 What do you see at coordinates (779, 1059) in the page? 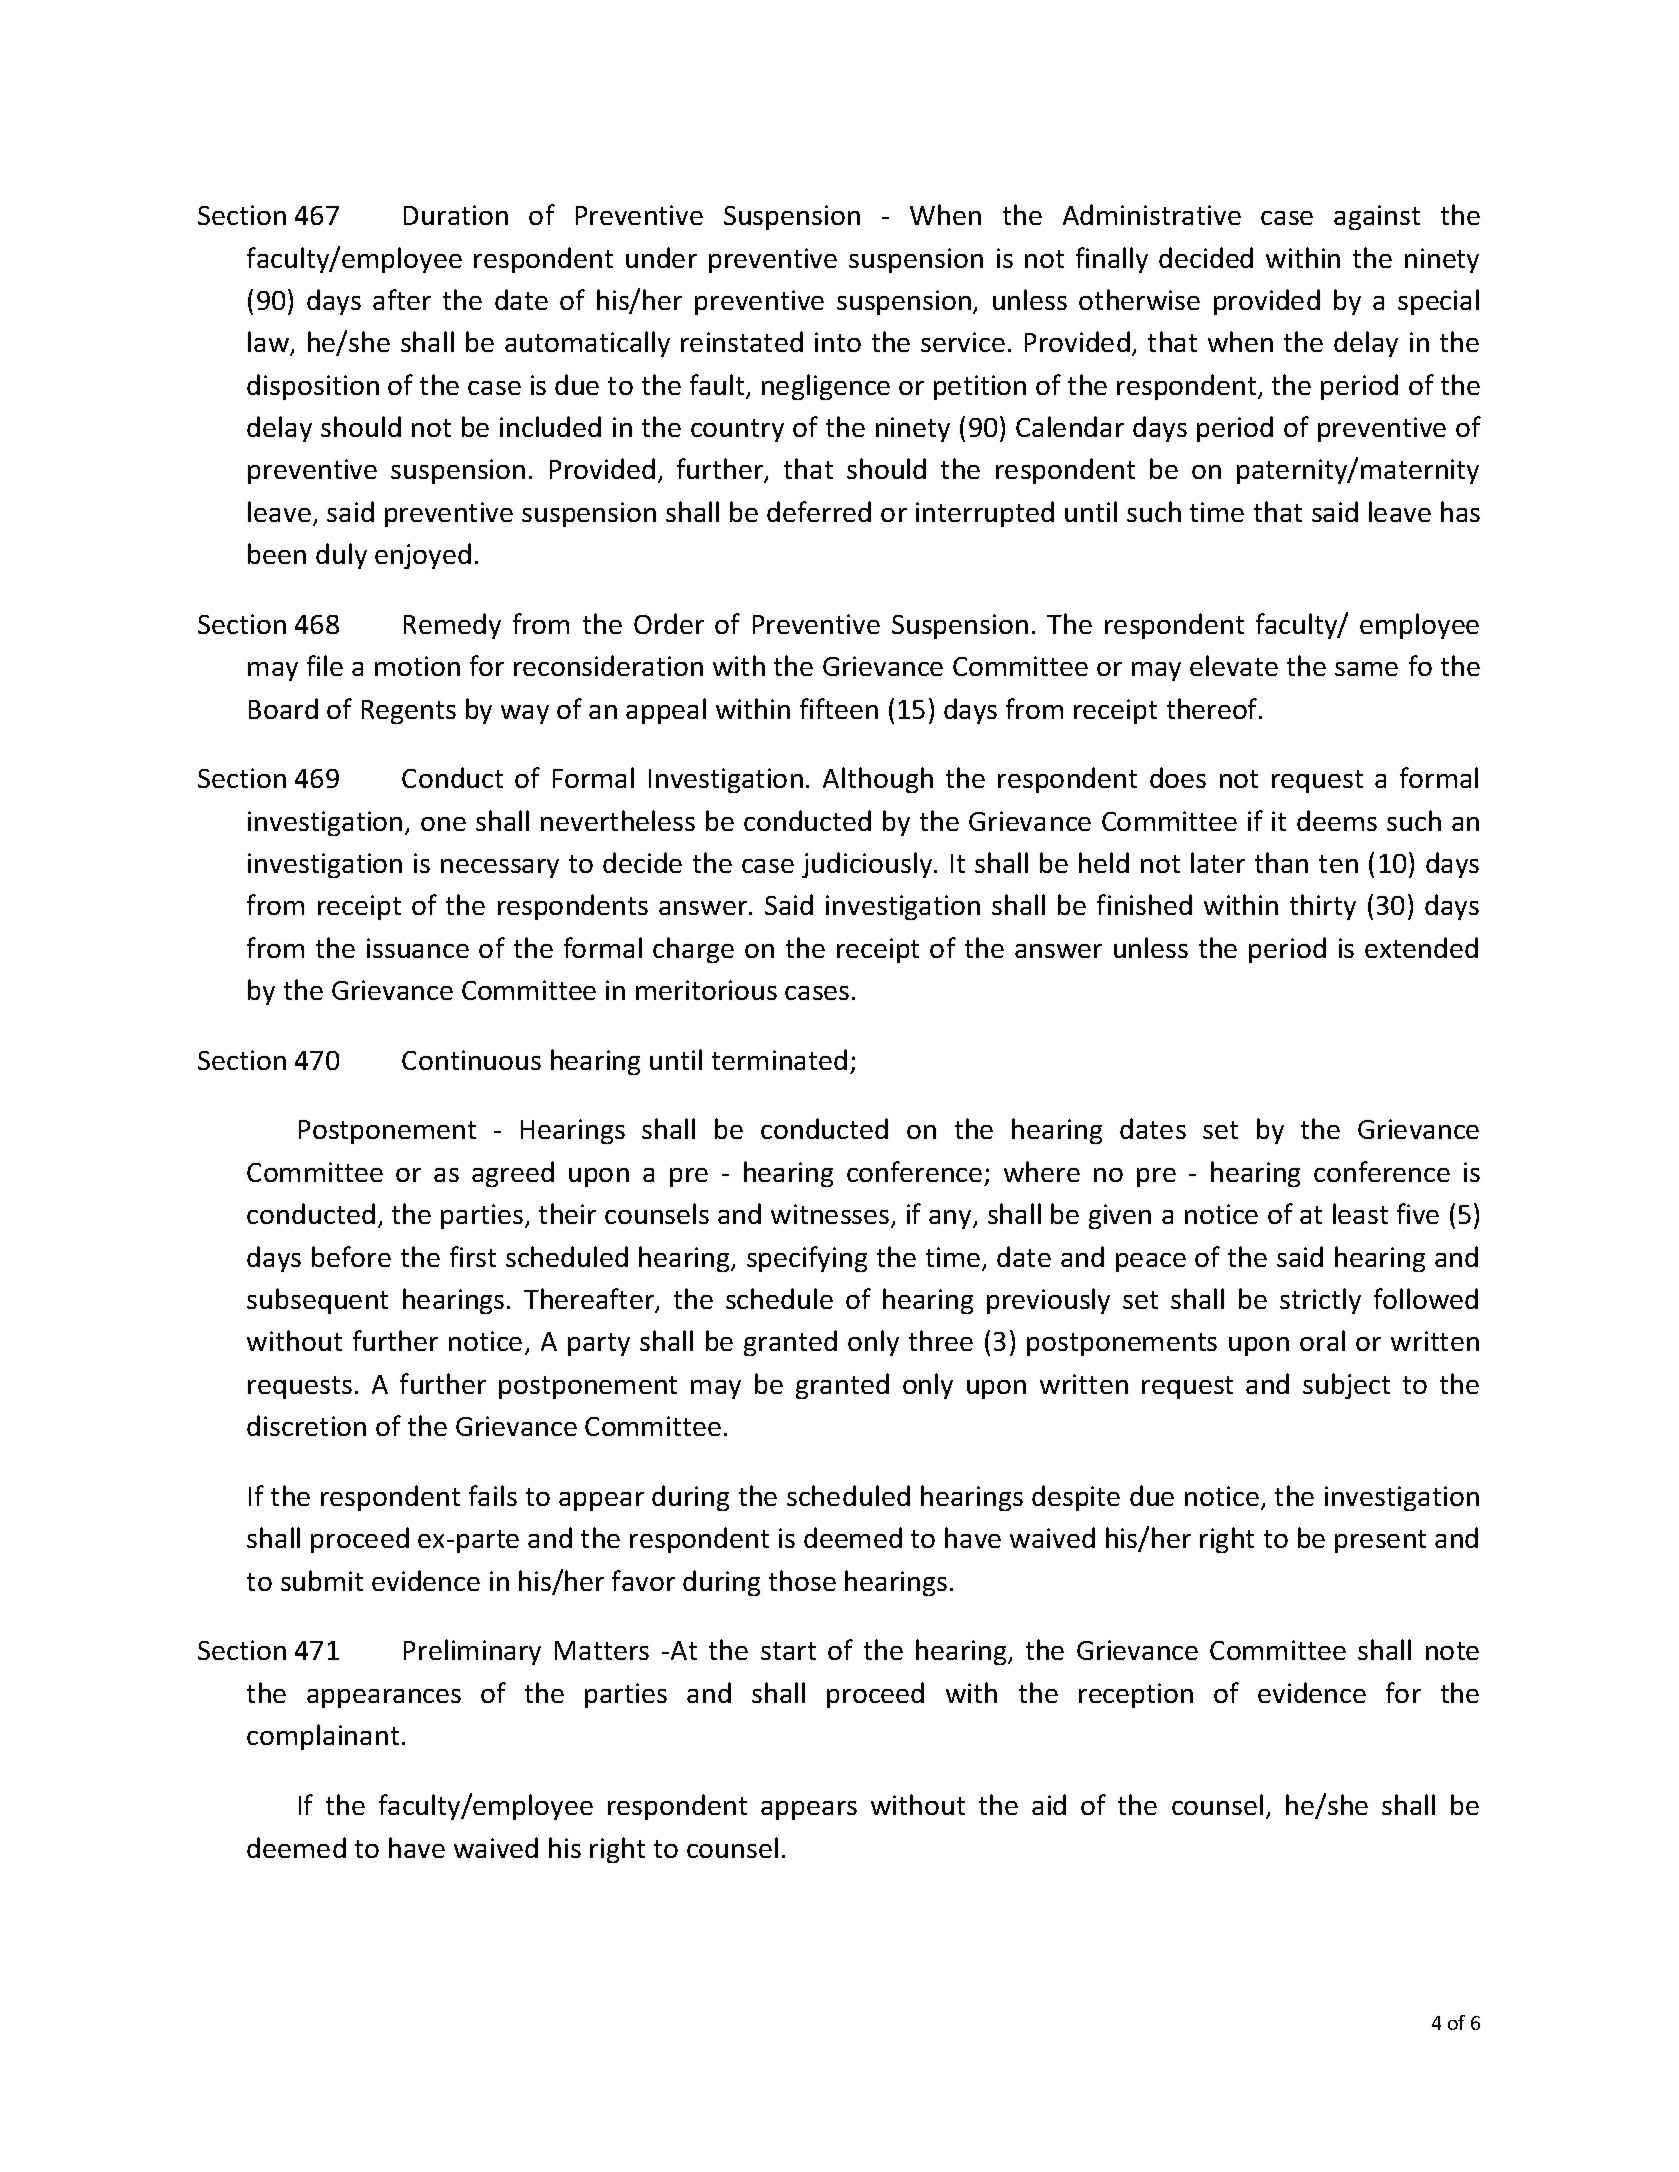
I see `terminated` at bounding box center [779, 1059].
